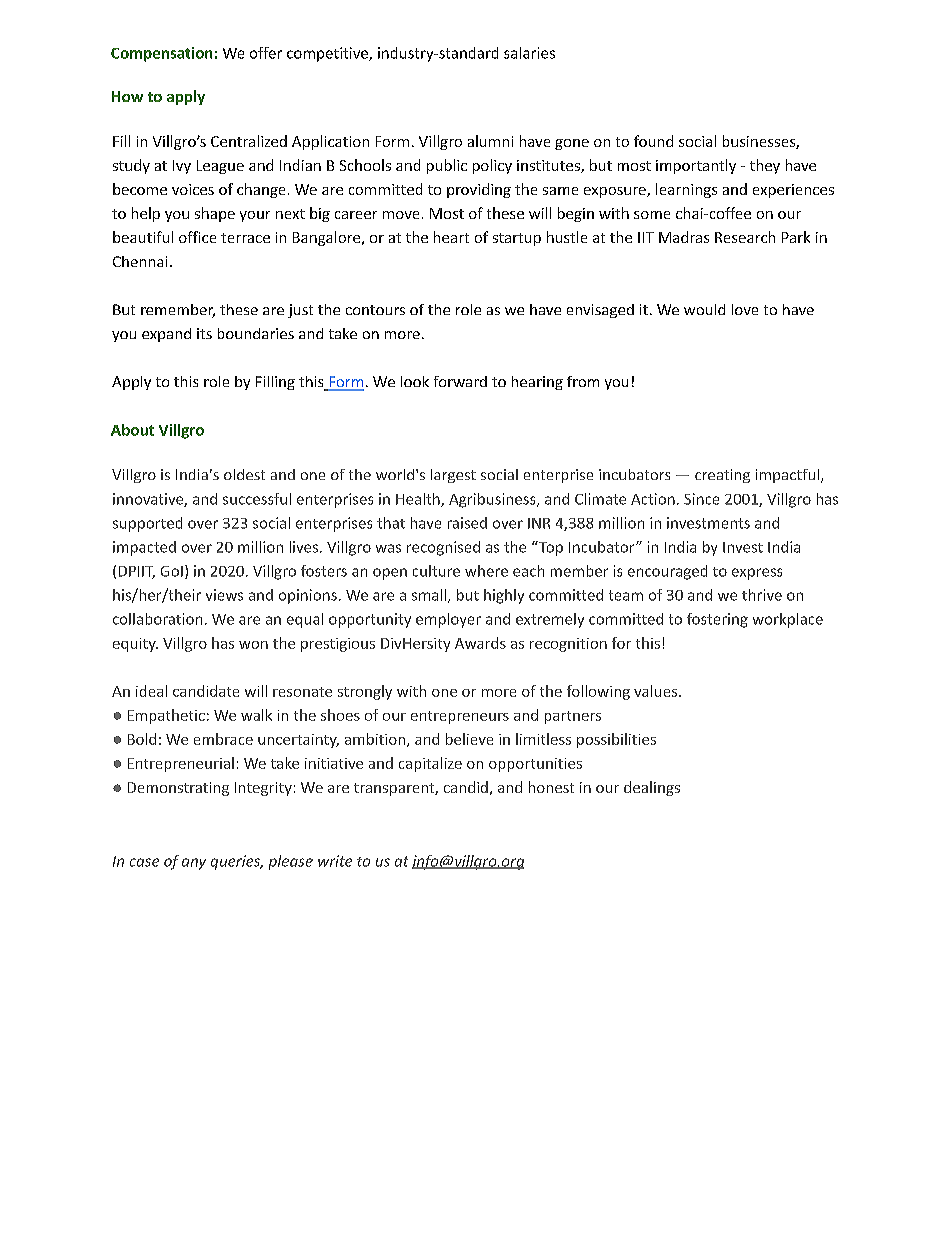  Describe the element at coordinates (486, 571) in the screenshot. I see `where` at that location.
